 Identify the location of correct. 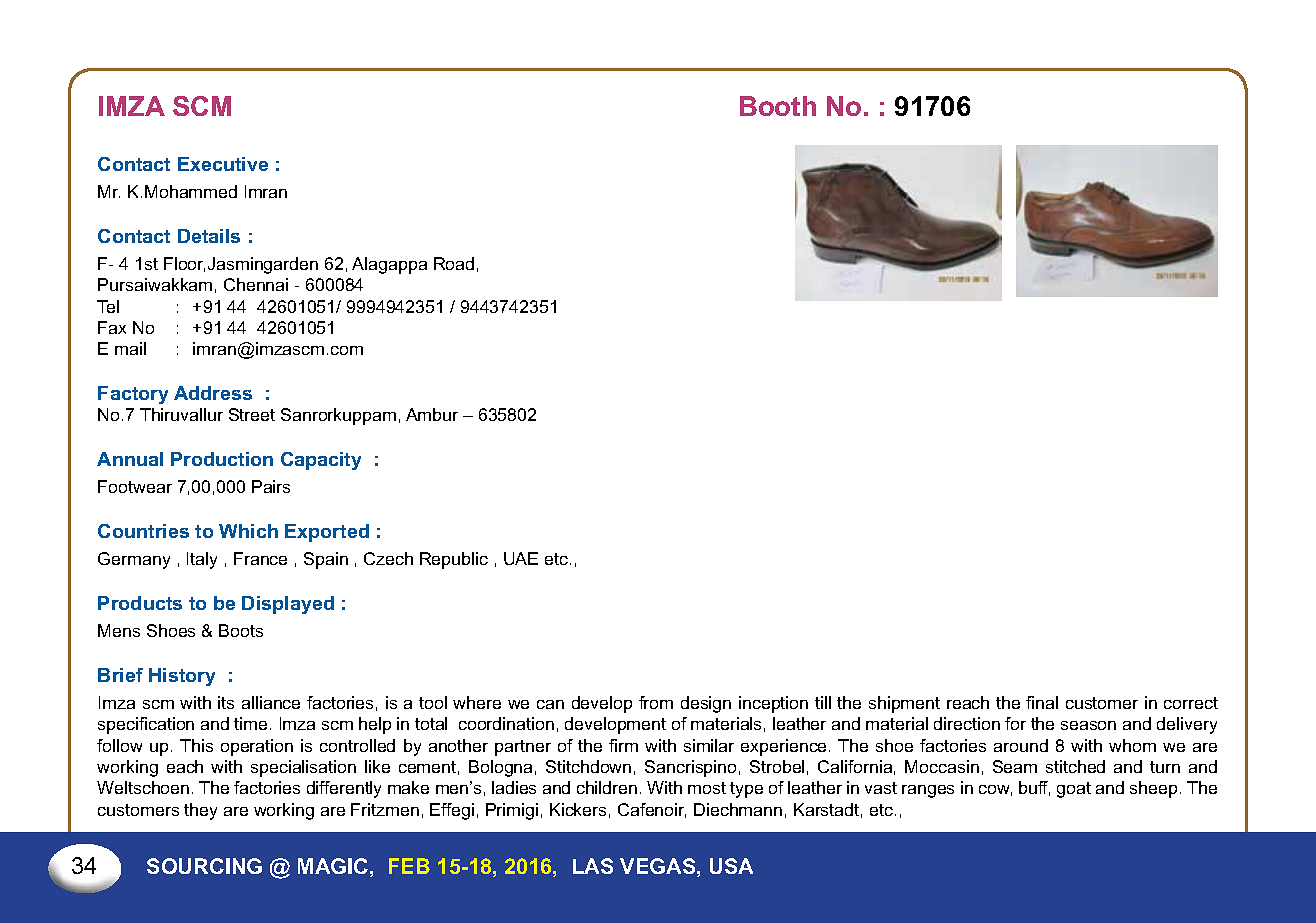
(1191, 703).
